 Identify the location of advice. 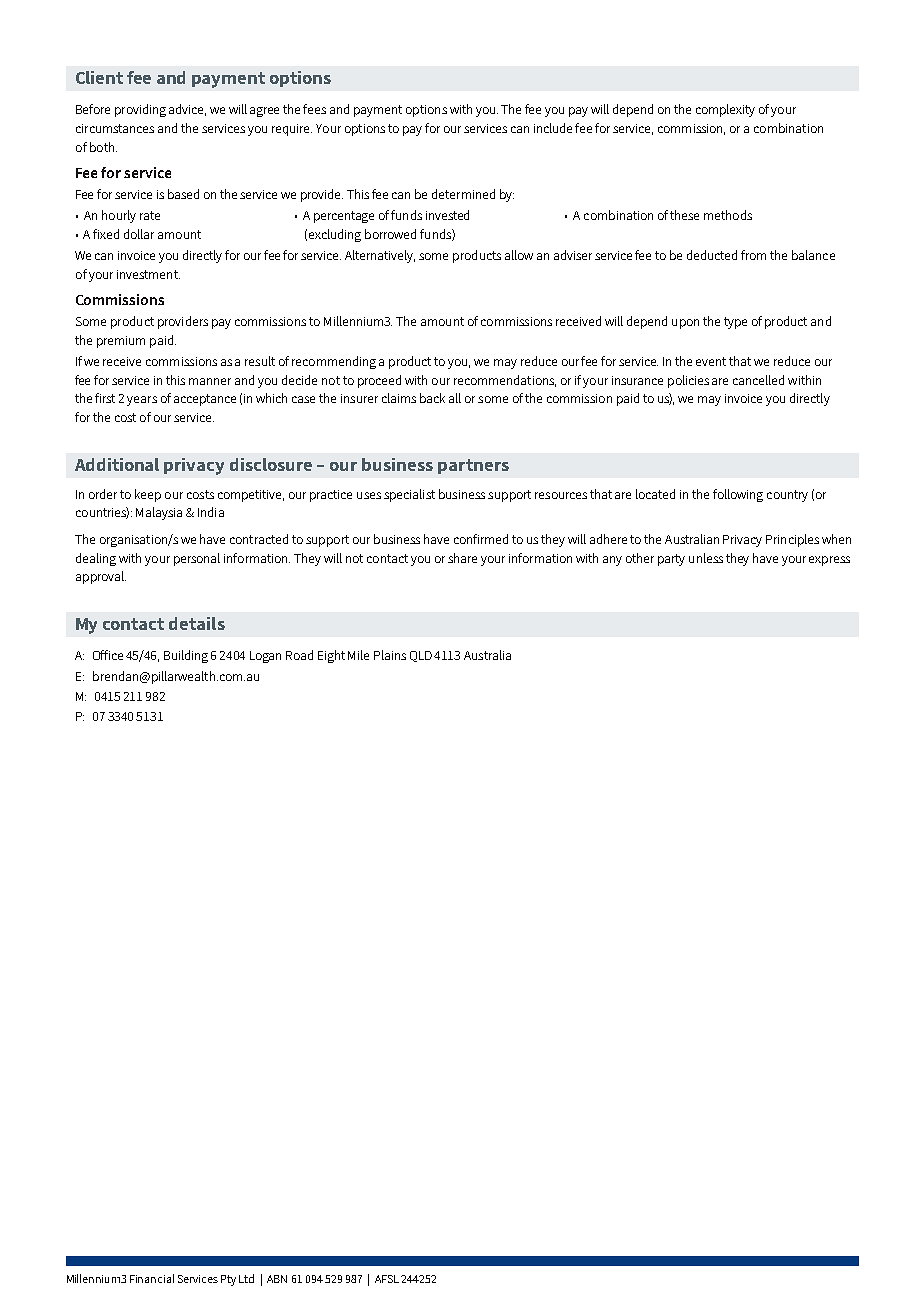
(187, 110).
